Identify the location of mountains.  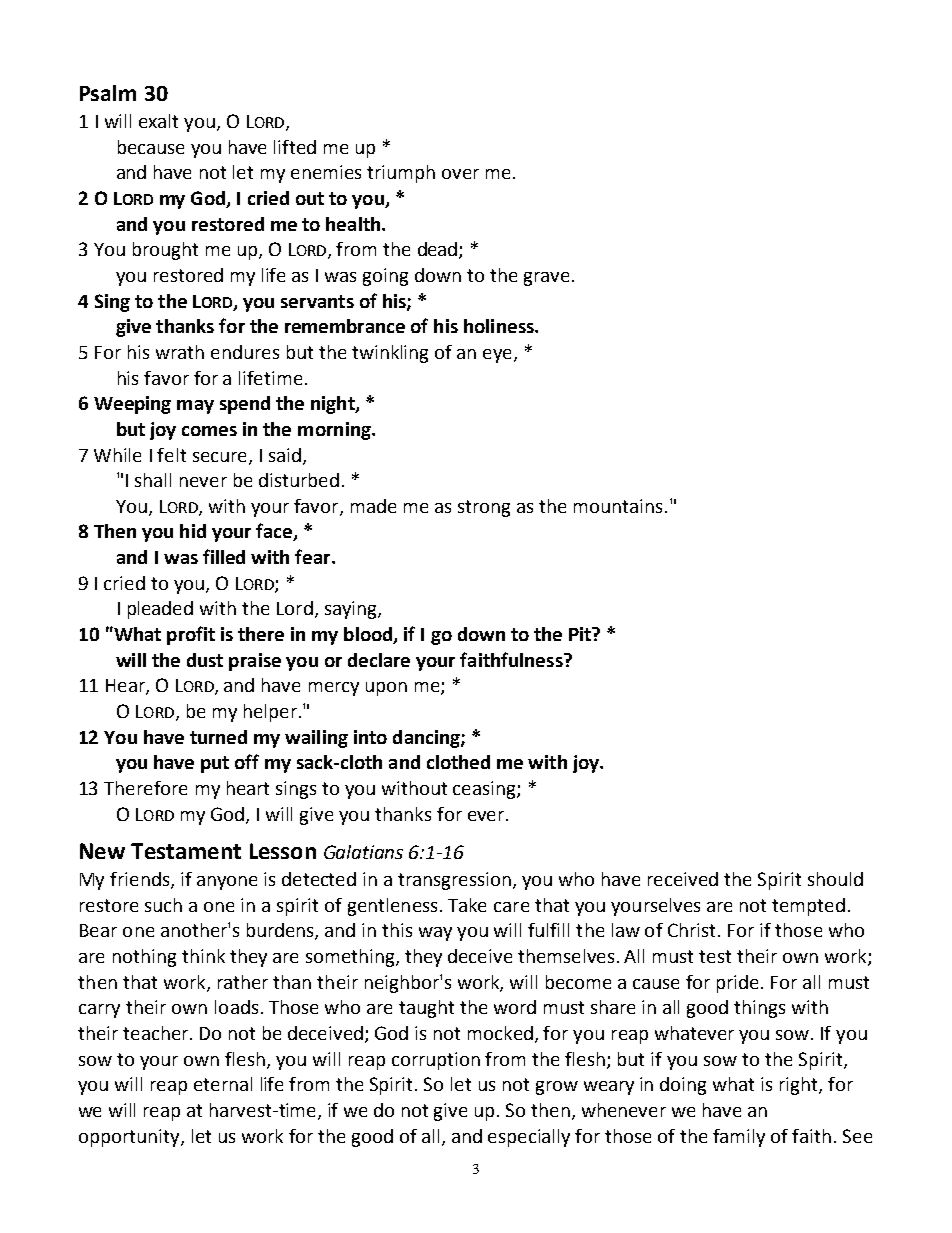
(618, 506).
